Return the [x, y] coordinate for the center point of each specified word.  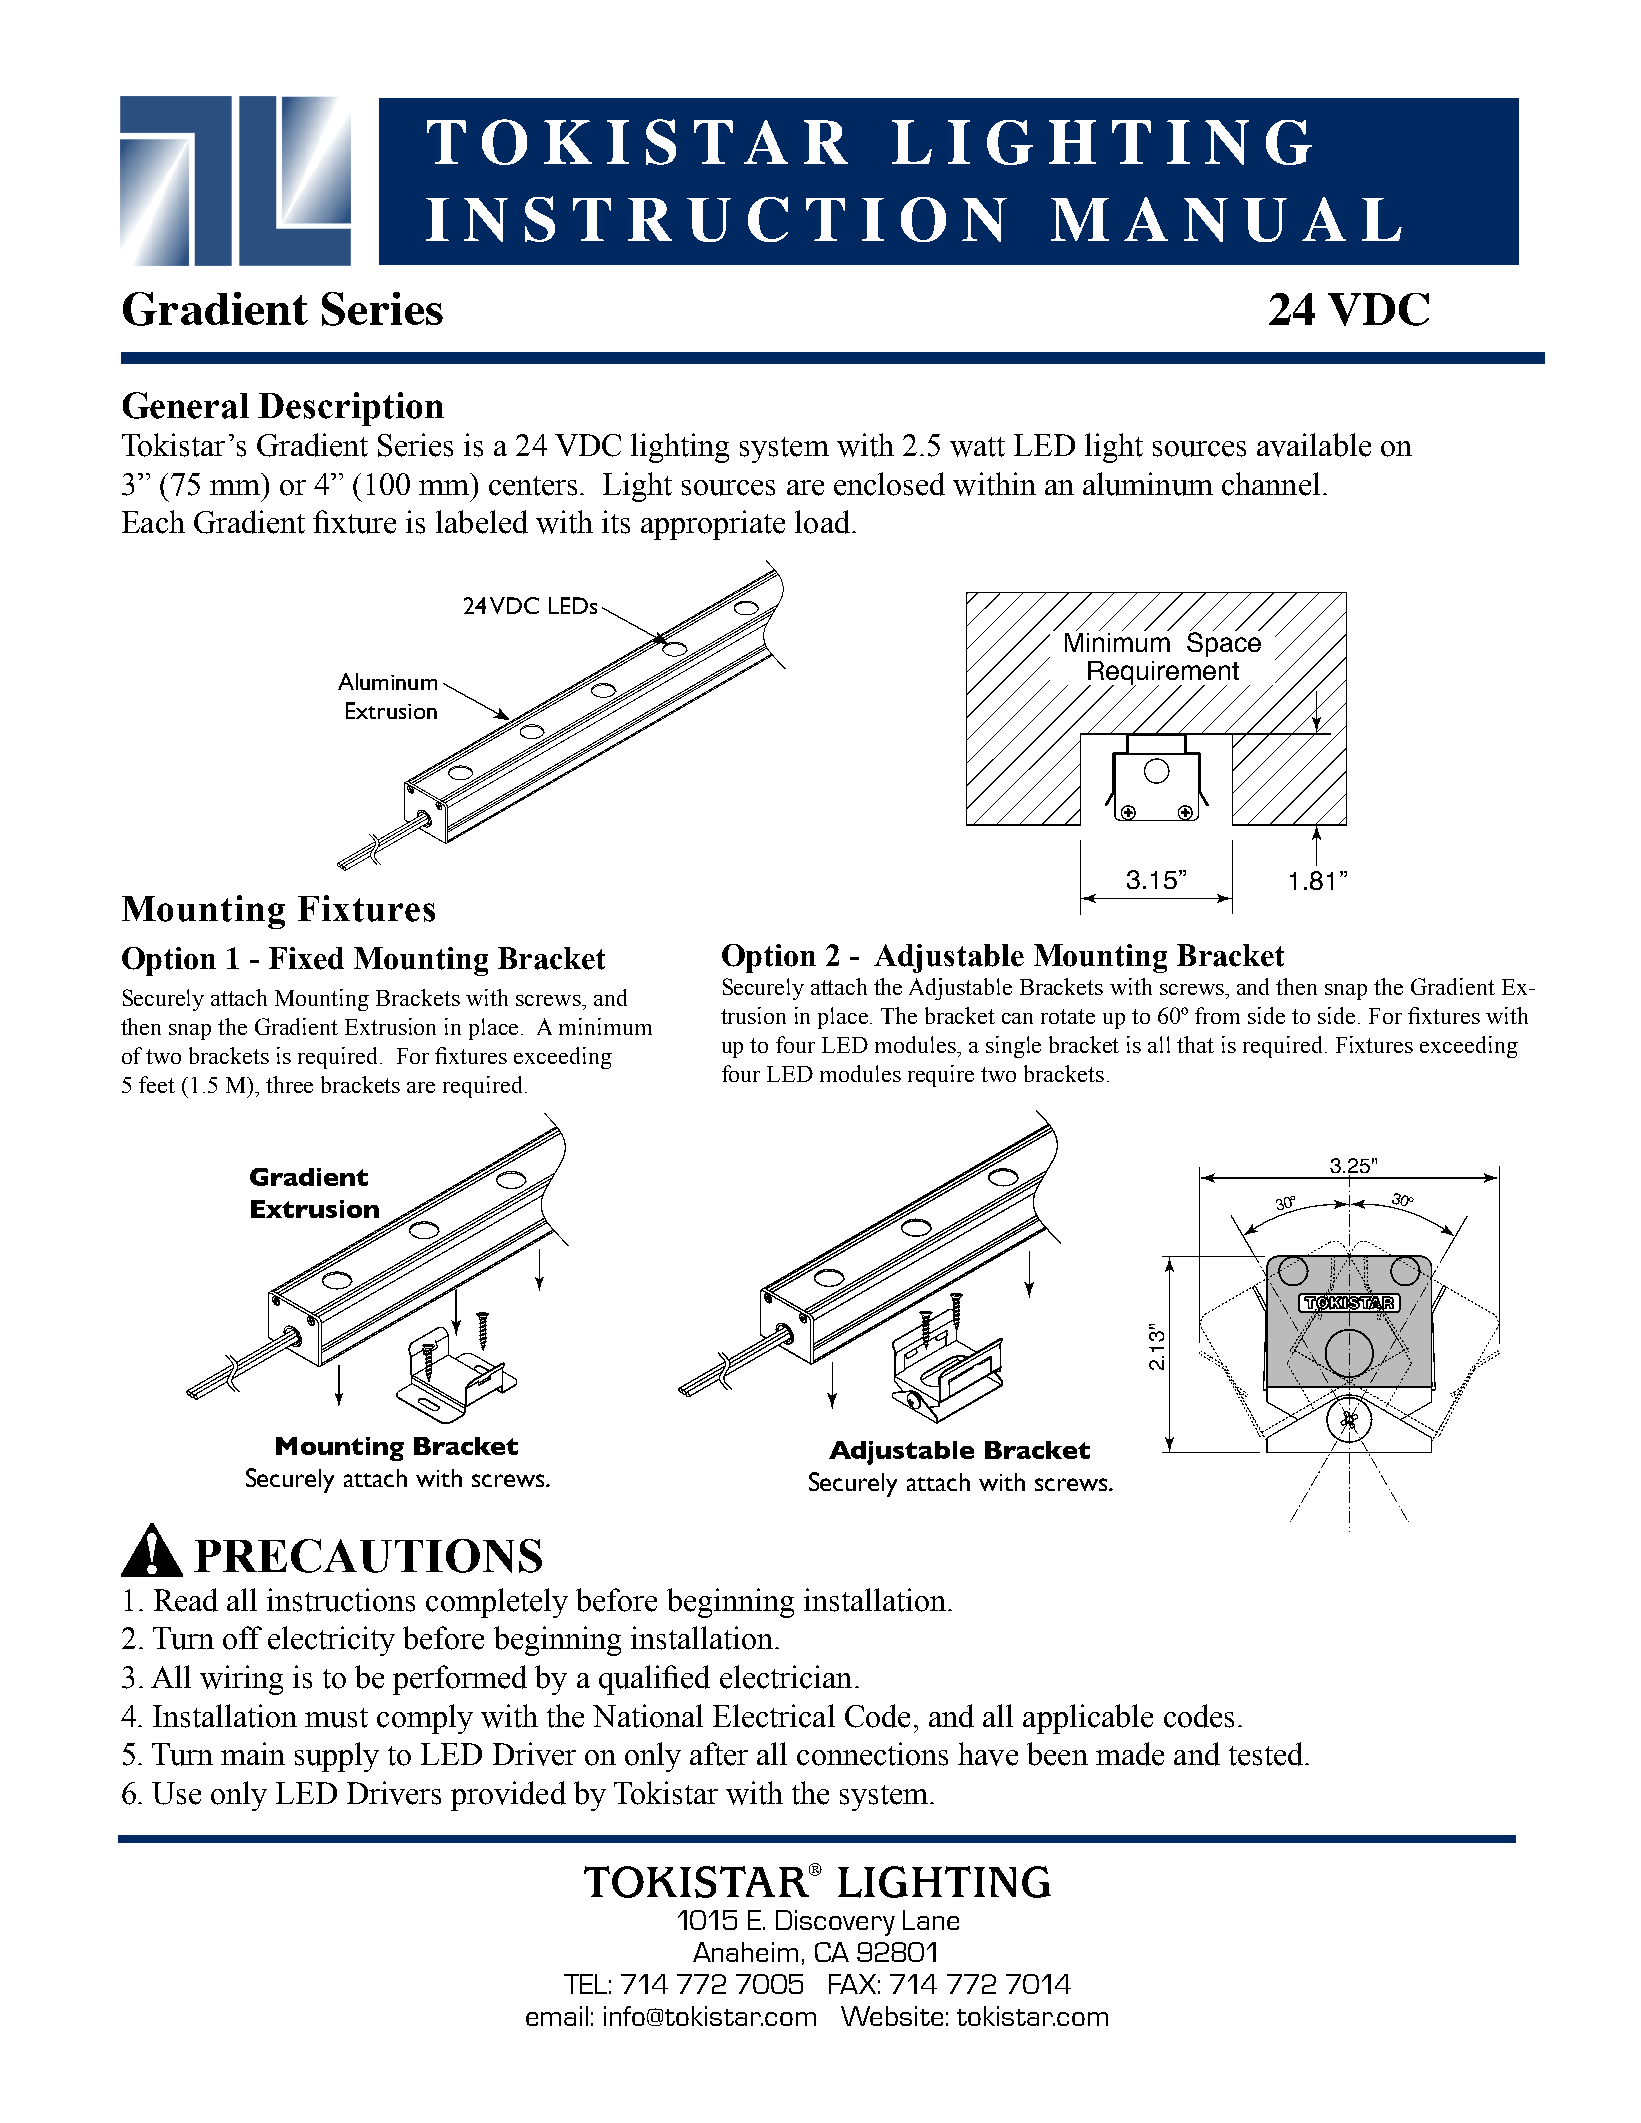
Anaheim [745, 1952]
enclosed [889, 484]
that [1195, 1044]
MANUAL [1226, 219]
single [1013, 1047]
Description [351, 409]
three [289, 1084]
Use [176, 1793]
